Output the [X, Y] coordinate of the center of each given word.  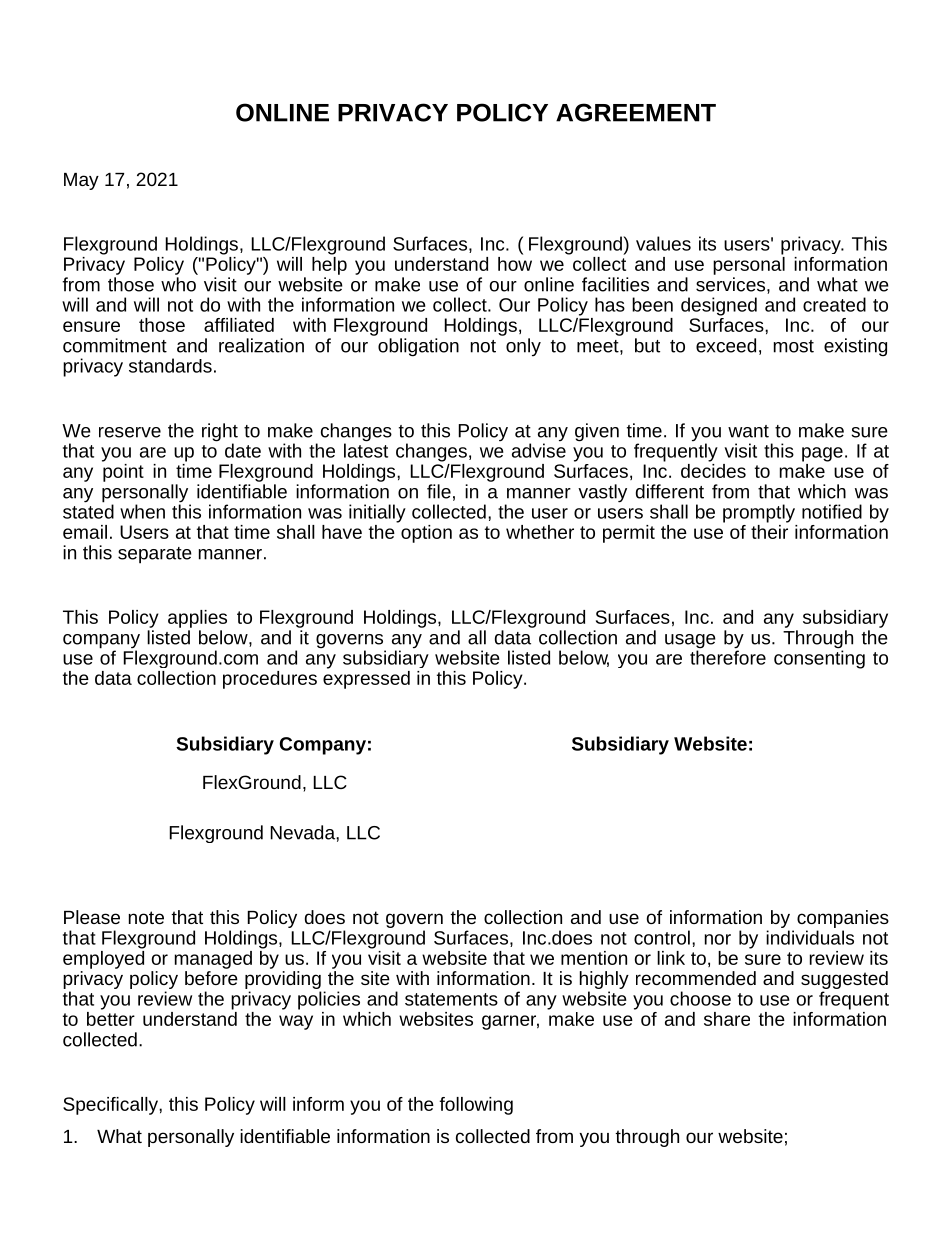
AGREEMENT [636, 112]
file [439, 491]
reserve [130, 432]
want [748, 431]
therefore [728, 656]
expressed [366, 678]
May [81, 181]
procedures [270, 680]
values [663, 243]
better [111, 1017]
